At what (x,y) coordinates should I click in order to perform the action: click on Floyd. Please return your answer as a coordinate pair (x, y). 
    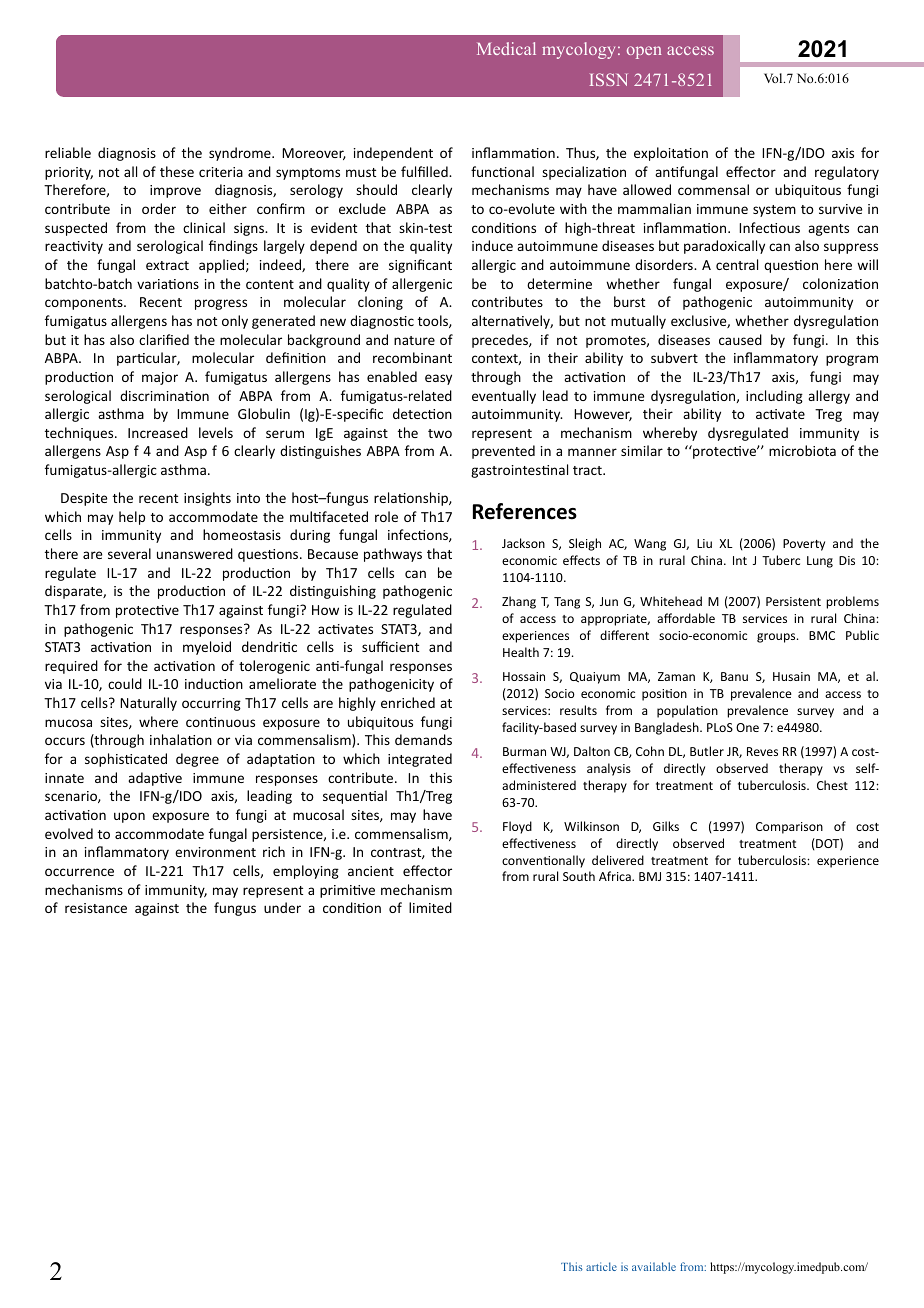
    Looking at the image, I should click on (517, 827).
